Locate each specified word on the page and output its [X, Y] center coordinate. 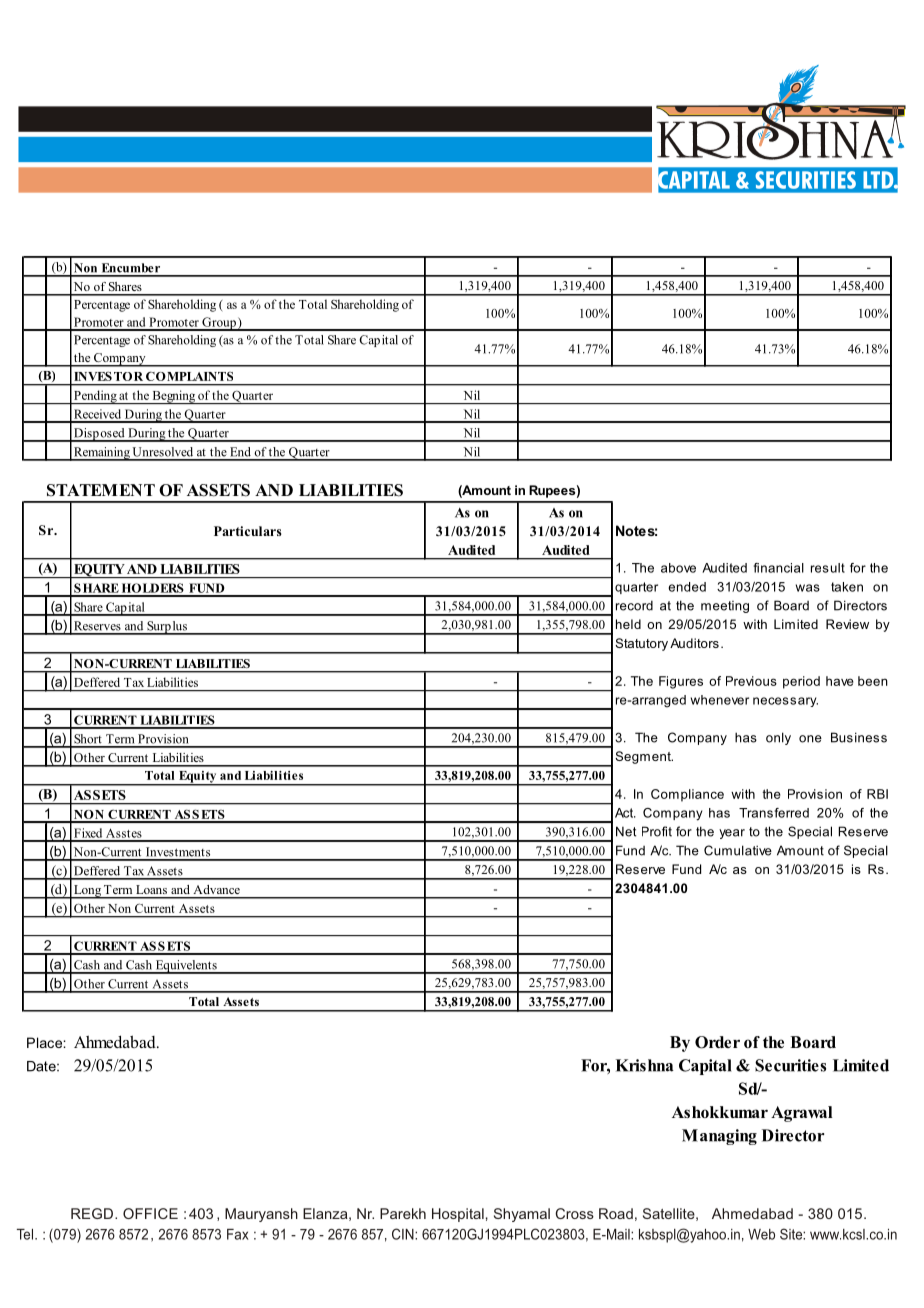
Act [625, 813]
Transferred [774, 813]
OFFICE [150, 1213]
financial [779, 568]
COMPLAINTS [189, 376]
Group [219, 324]
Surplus [167, 628]
